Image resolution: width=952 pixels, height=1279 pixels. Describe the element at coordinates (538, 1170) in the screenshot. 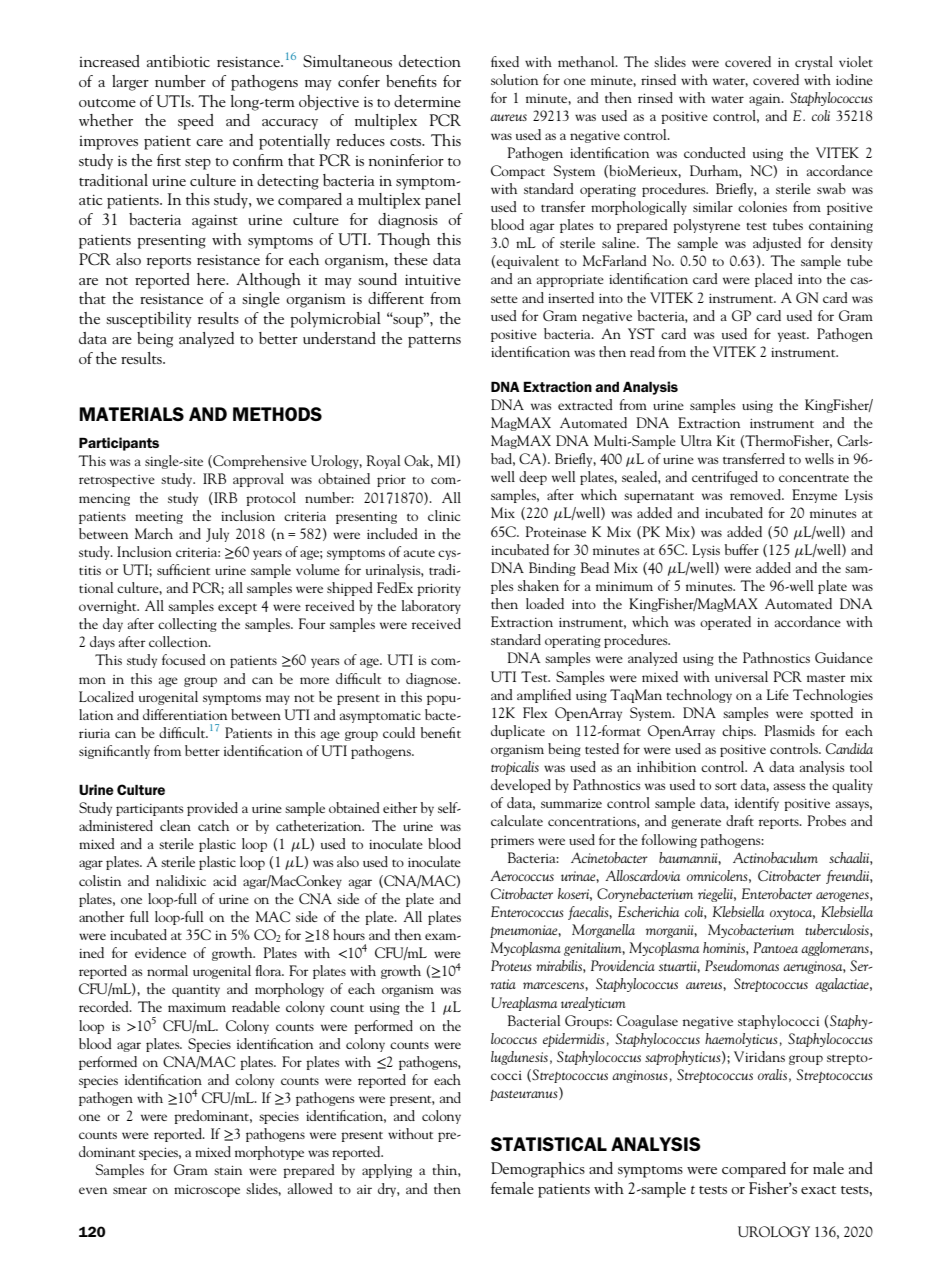

I see `Demographics` at that location.
